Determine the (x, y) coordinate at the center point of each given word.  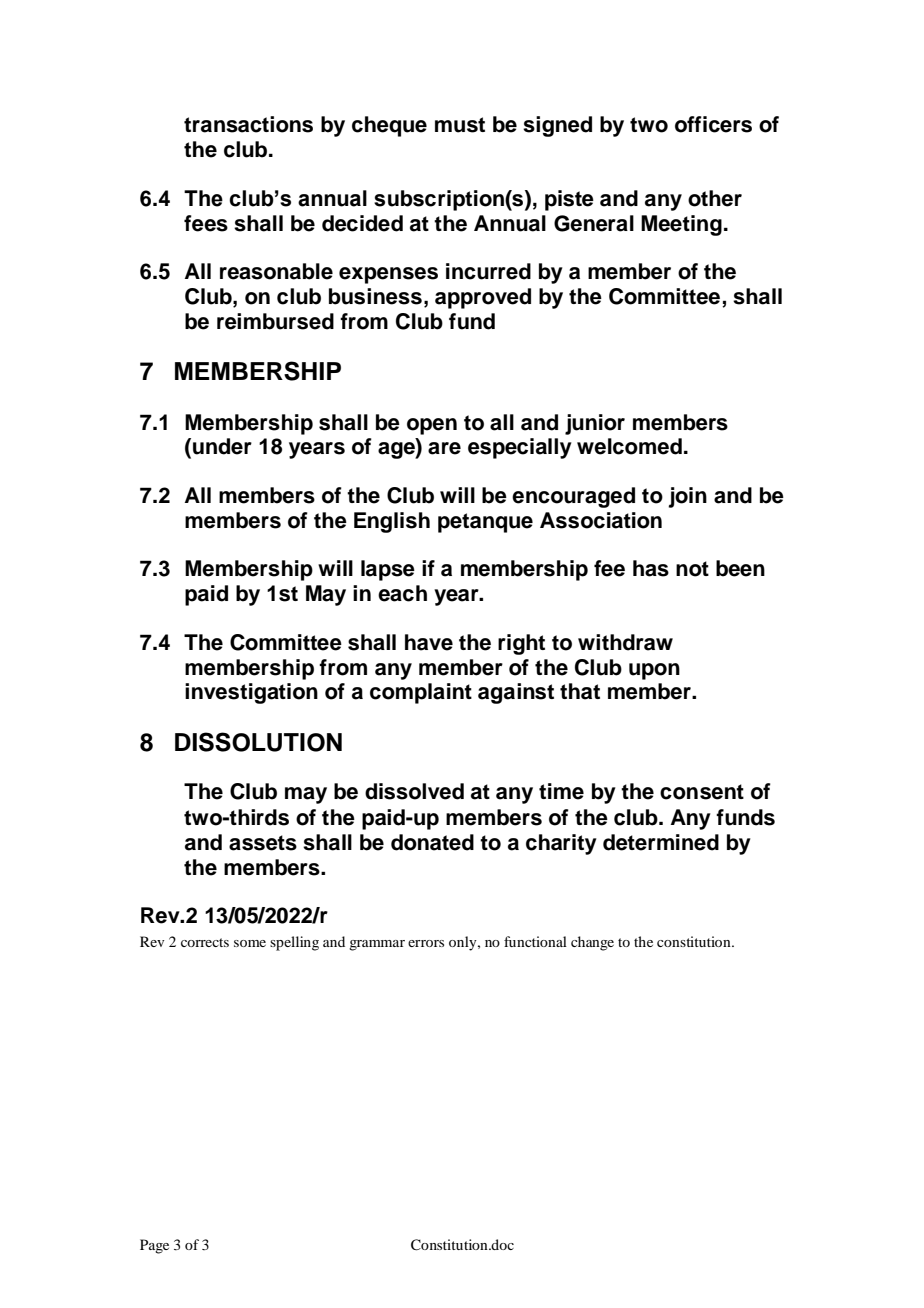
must (460, 125)
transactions (248, 124)
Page (154, 1246)
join (687, 497)
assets (263, 843)
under (222, 446)
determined (661, 842)
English (392, 522)
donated (432, 842)
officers (713, 124)
